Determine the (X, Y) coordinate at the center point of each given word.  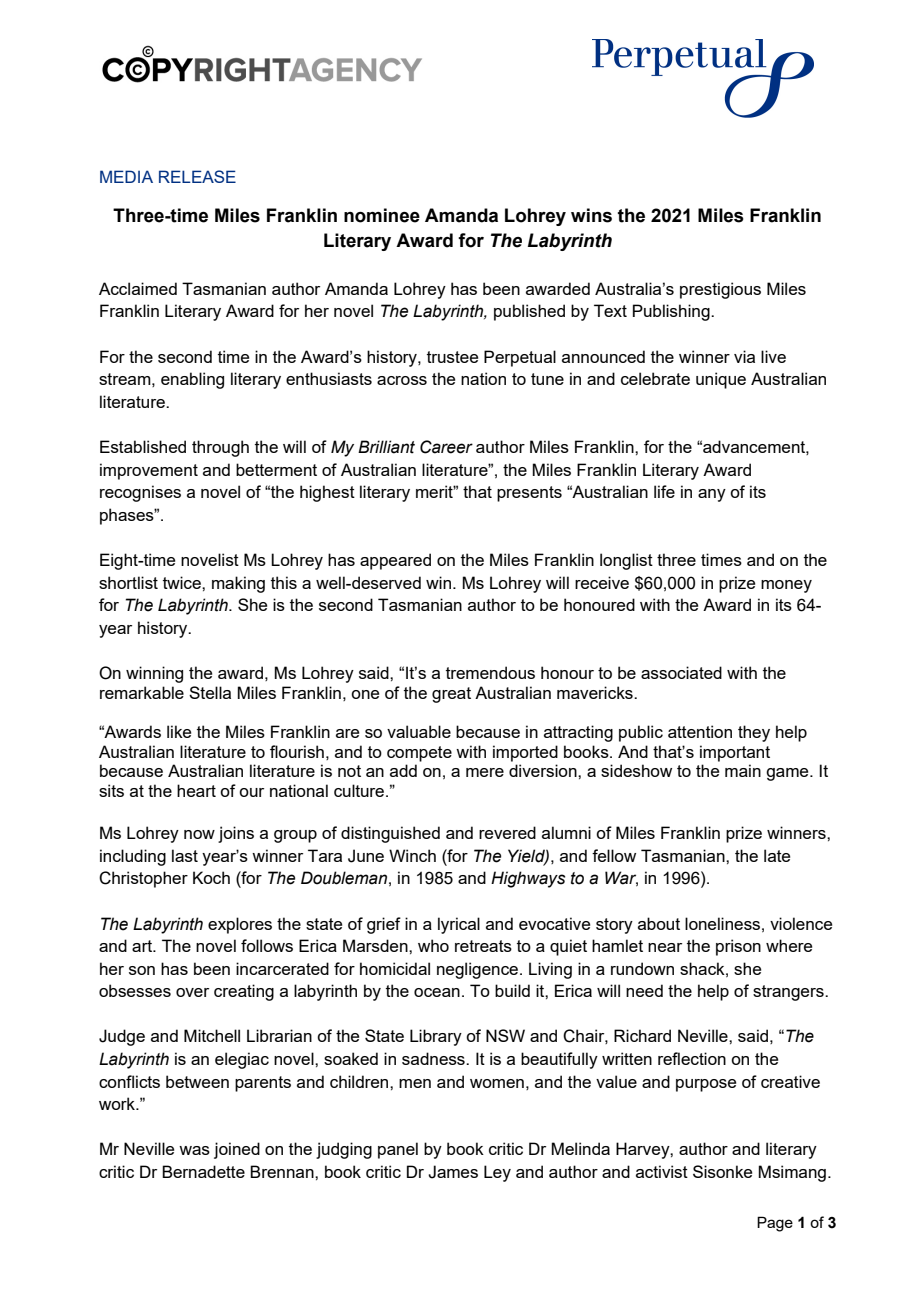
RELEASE (197, 176)
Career (446, 447)
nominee (382, 215)
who (433, 945)
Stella (210, 692)
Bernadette (203, 1171)
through (220, 448)
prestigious (720, 290)
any (712, 495)
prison (738, 947)
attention (700, 731)
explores (240, 925)
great (451, 695)
